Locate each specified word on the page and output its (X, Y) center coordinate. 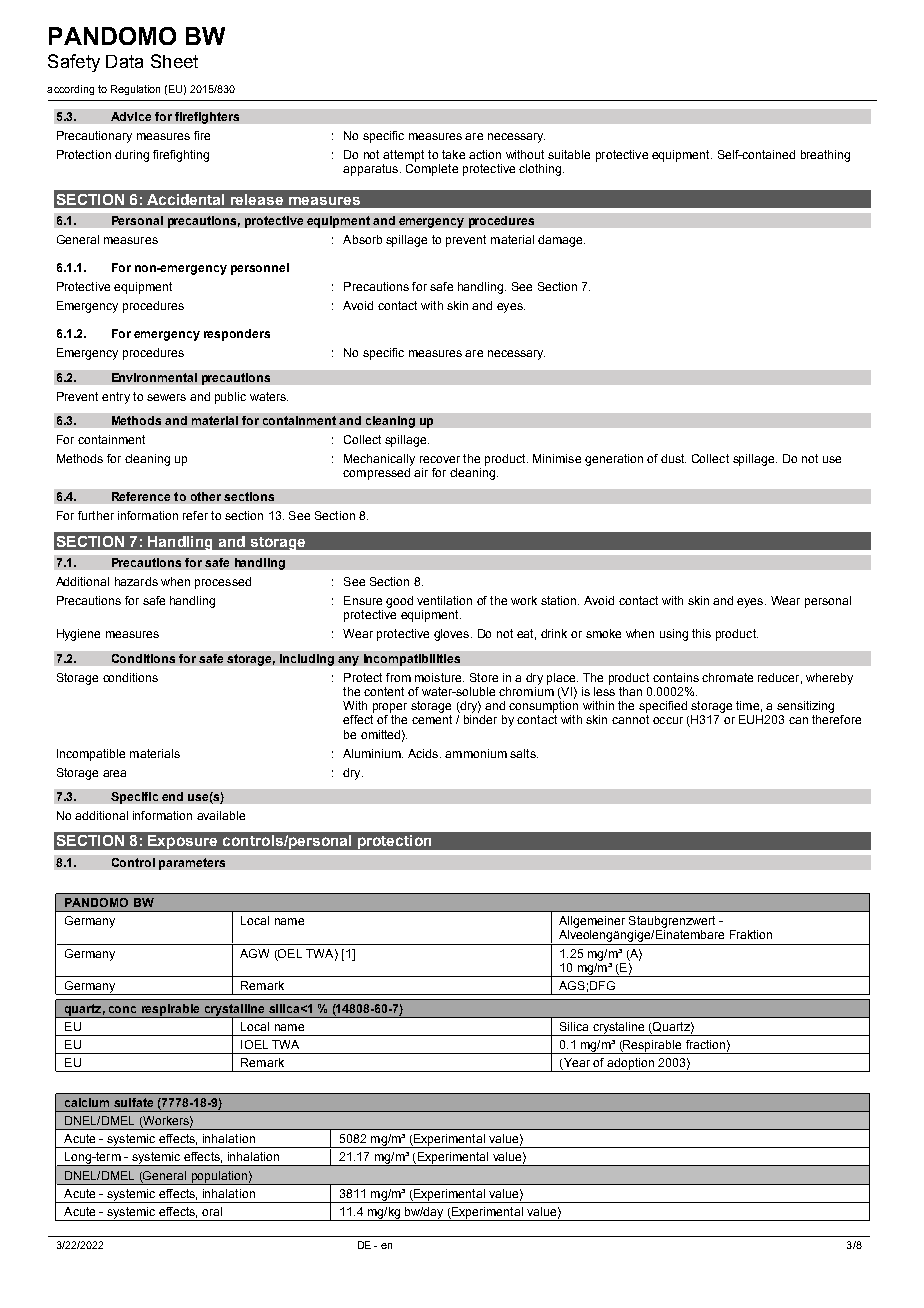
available (221, 815)
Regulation (135, 90)
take (453, 154)
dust (673, 458)
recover (440, 459)
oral (212, 1211)
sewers (166, 397)
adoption (630, 1065)
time (747, 705)
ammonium (476, 753)
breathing (825, 156)
